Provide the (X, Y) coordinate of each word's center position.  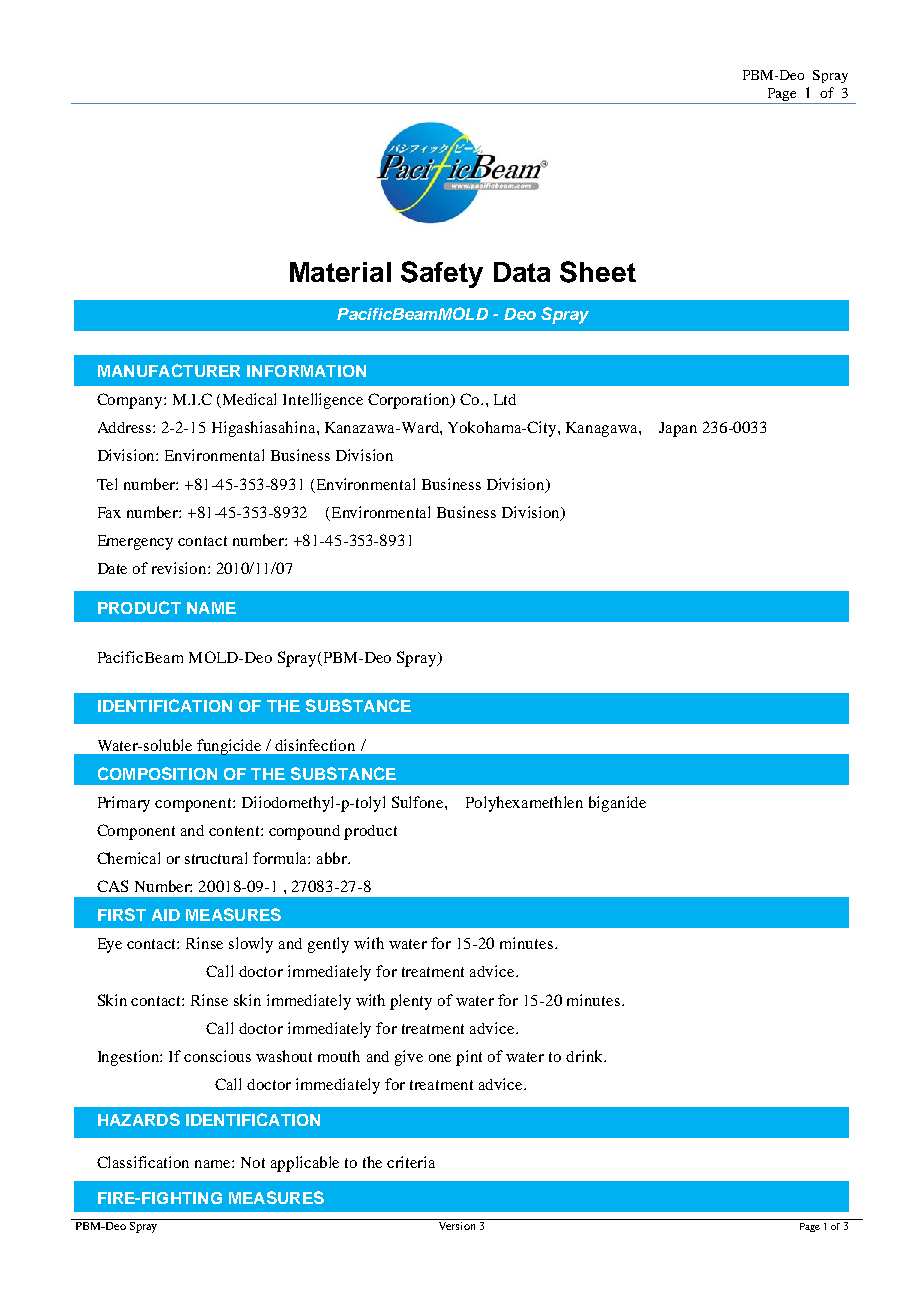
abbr (333, 858)
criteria (411, 1162)
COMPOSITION (157, 773)
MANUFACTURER (169, 370)
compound (304, 832)
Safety (442, 274)
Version (457, 1224)
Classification (143, 1162)
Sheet (598, 272)
